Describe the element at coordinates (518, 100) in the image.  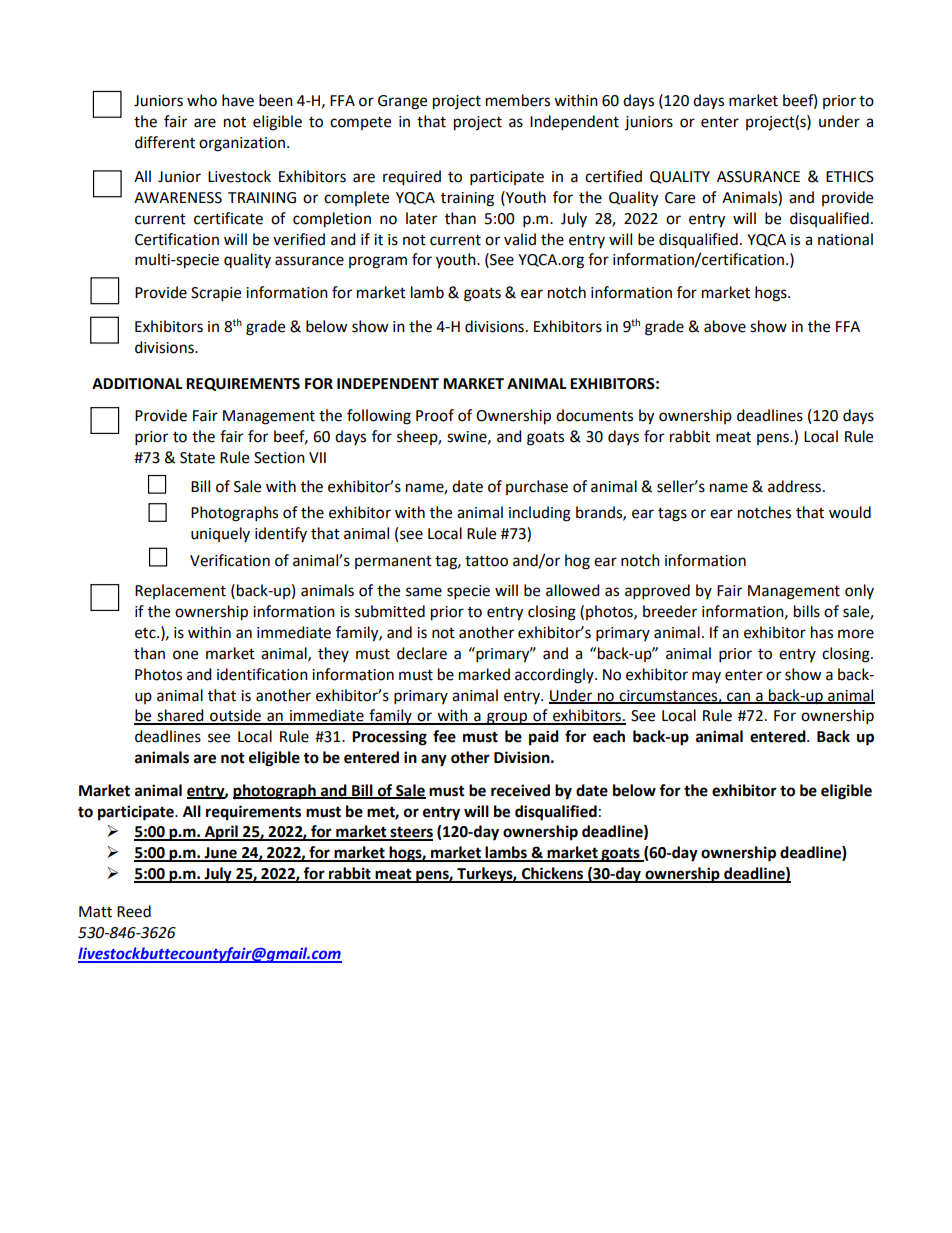
I see `members` at that location.
